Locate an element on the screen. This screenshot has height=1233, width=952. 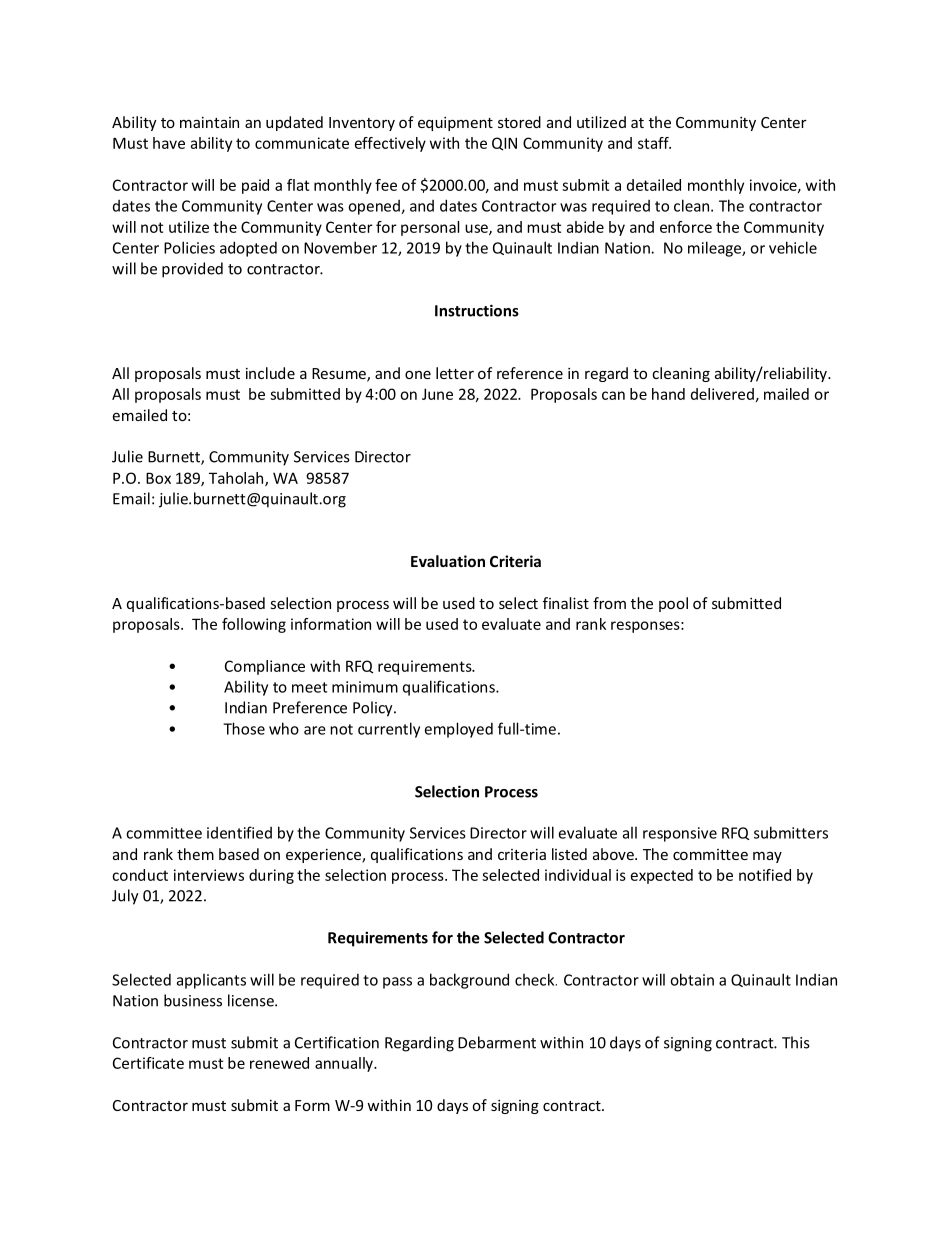
have is located at coordinates (169, 143).
